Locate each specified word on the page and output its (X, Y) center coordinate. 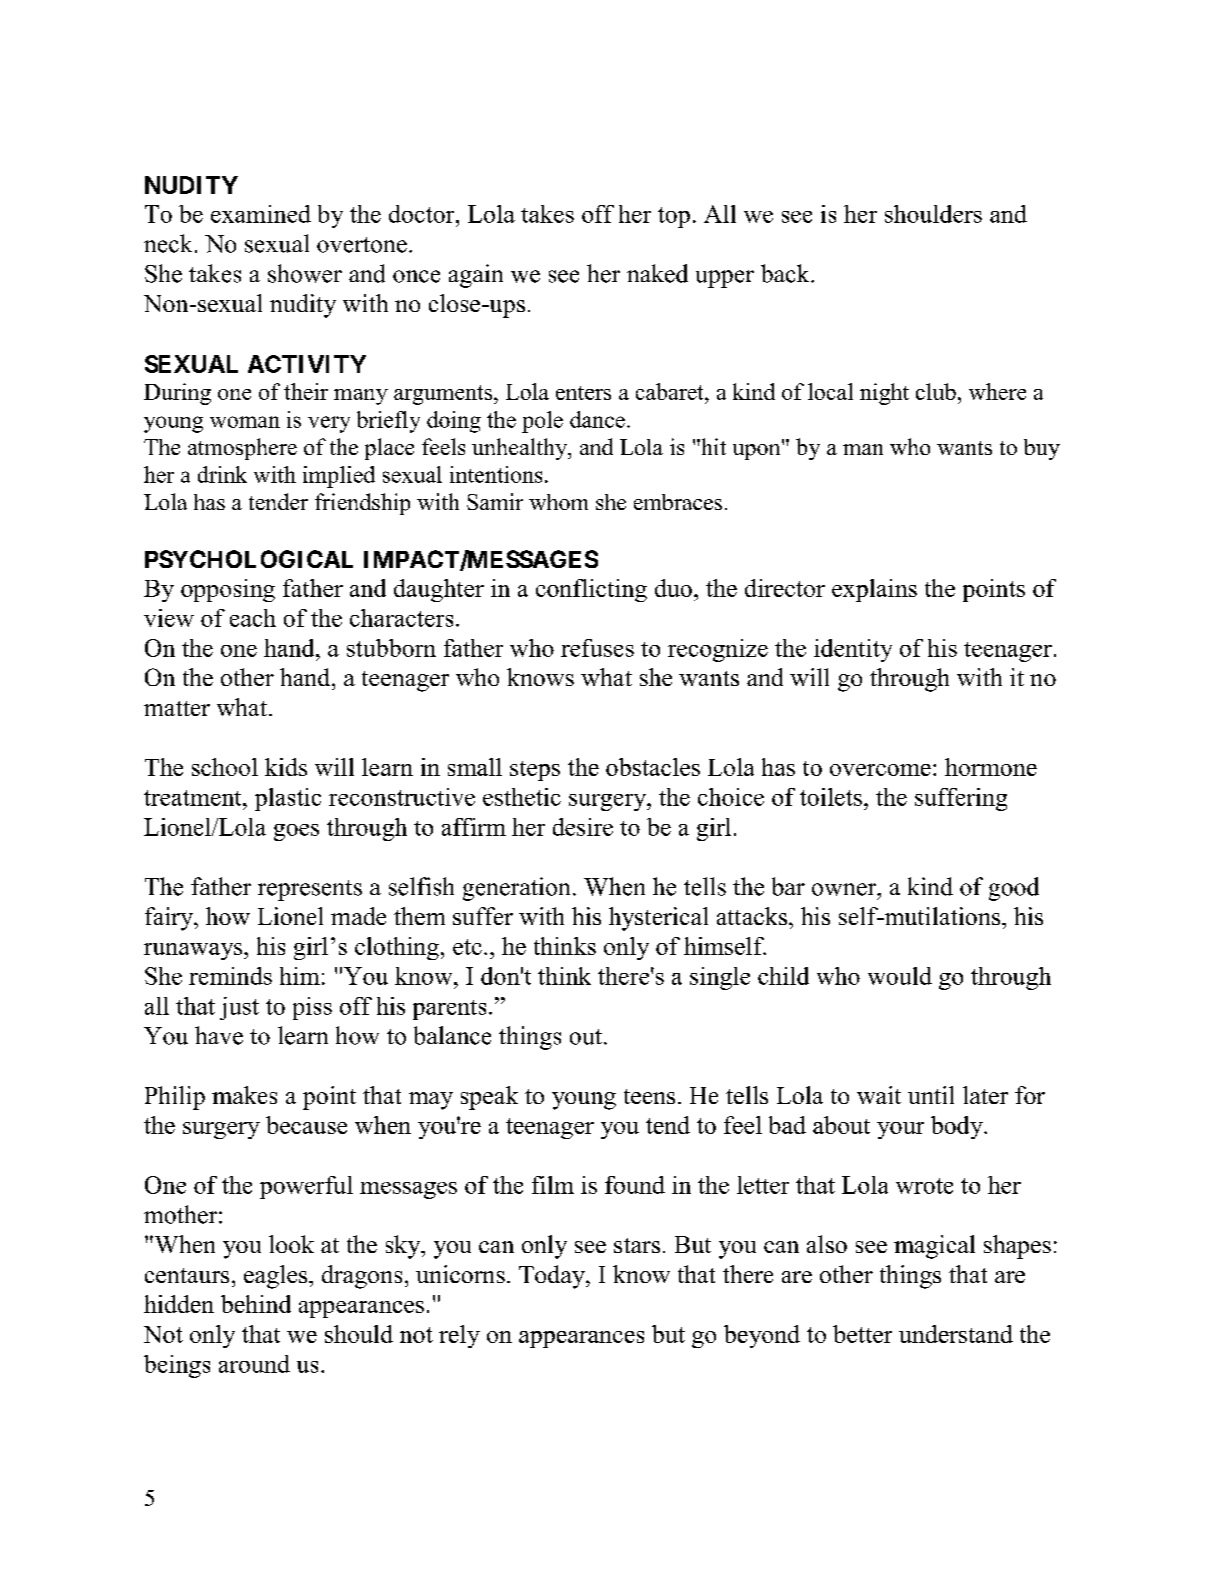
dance (597, 419)
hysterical (658, 919)
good (1014, 889)
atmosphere (242, 449)
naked (657, 273)
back (786, 273)
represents (310, 890)
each (253, 618)
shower (305, 273)
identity (853, 650)
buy (1042, 449)
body (958, 1127)
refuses (597, 648)
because (306, 1125)
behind (256, 1304)
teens (649, 1096)
